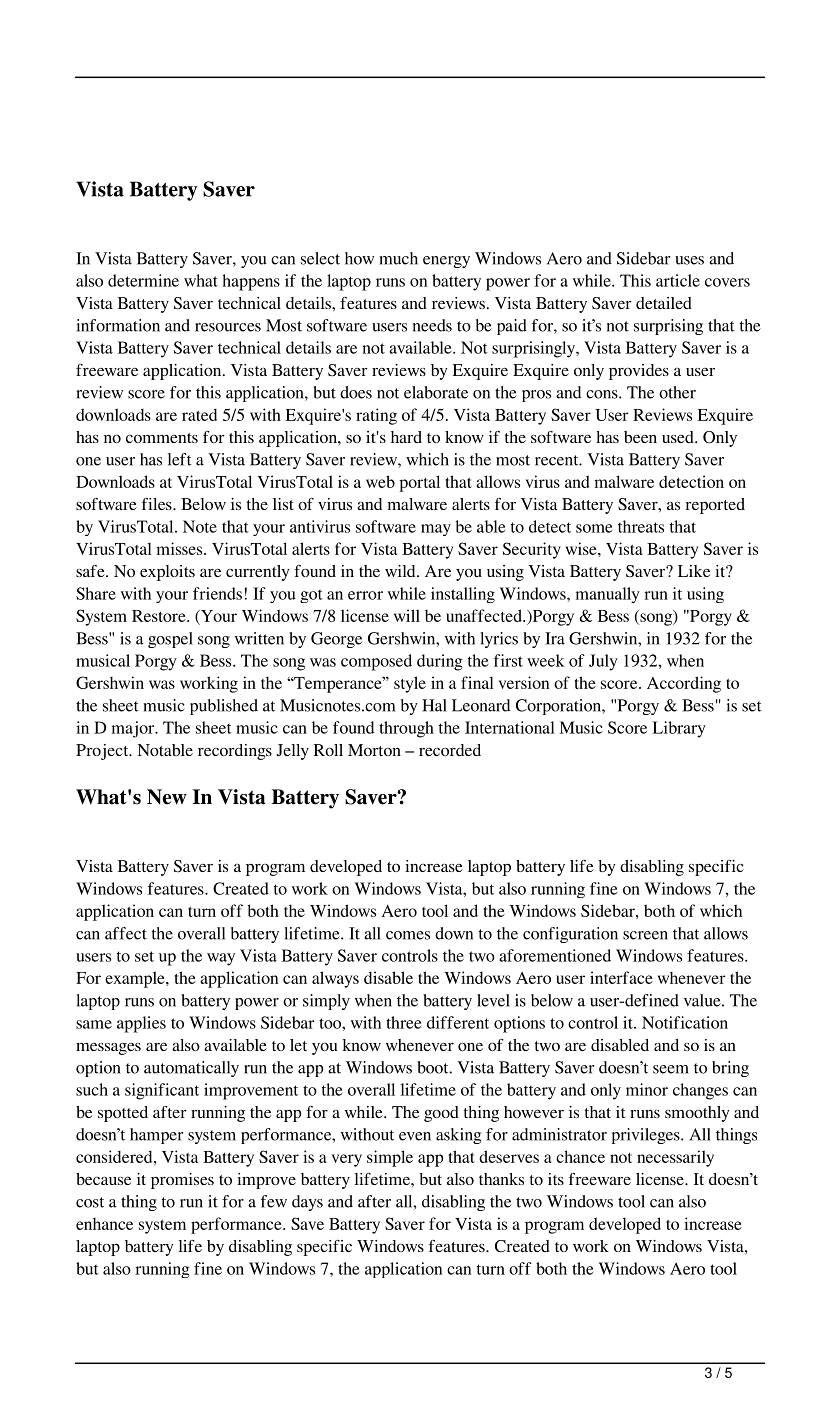 The image size is (840, 1414). Describe the element at coordinates (182, 1181) in the document. I see `promises` at that location.
